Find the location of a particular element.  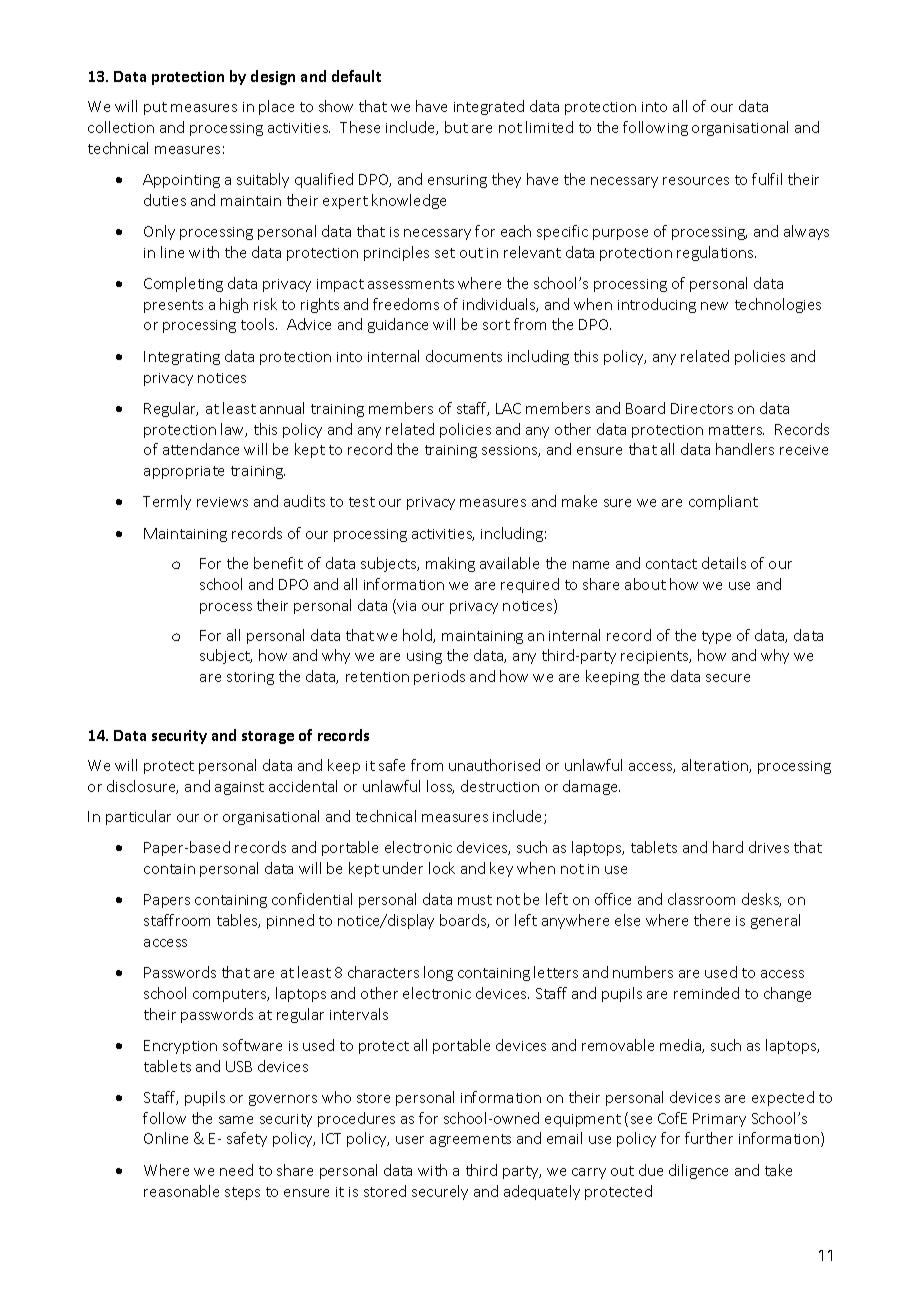

need is located at coordinates (236, 1170).
